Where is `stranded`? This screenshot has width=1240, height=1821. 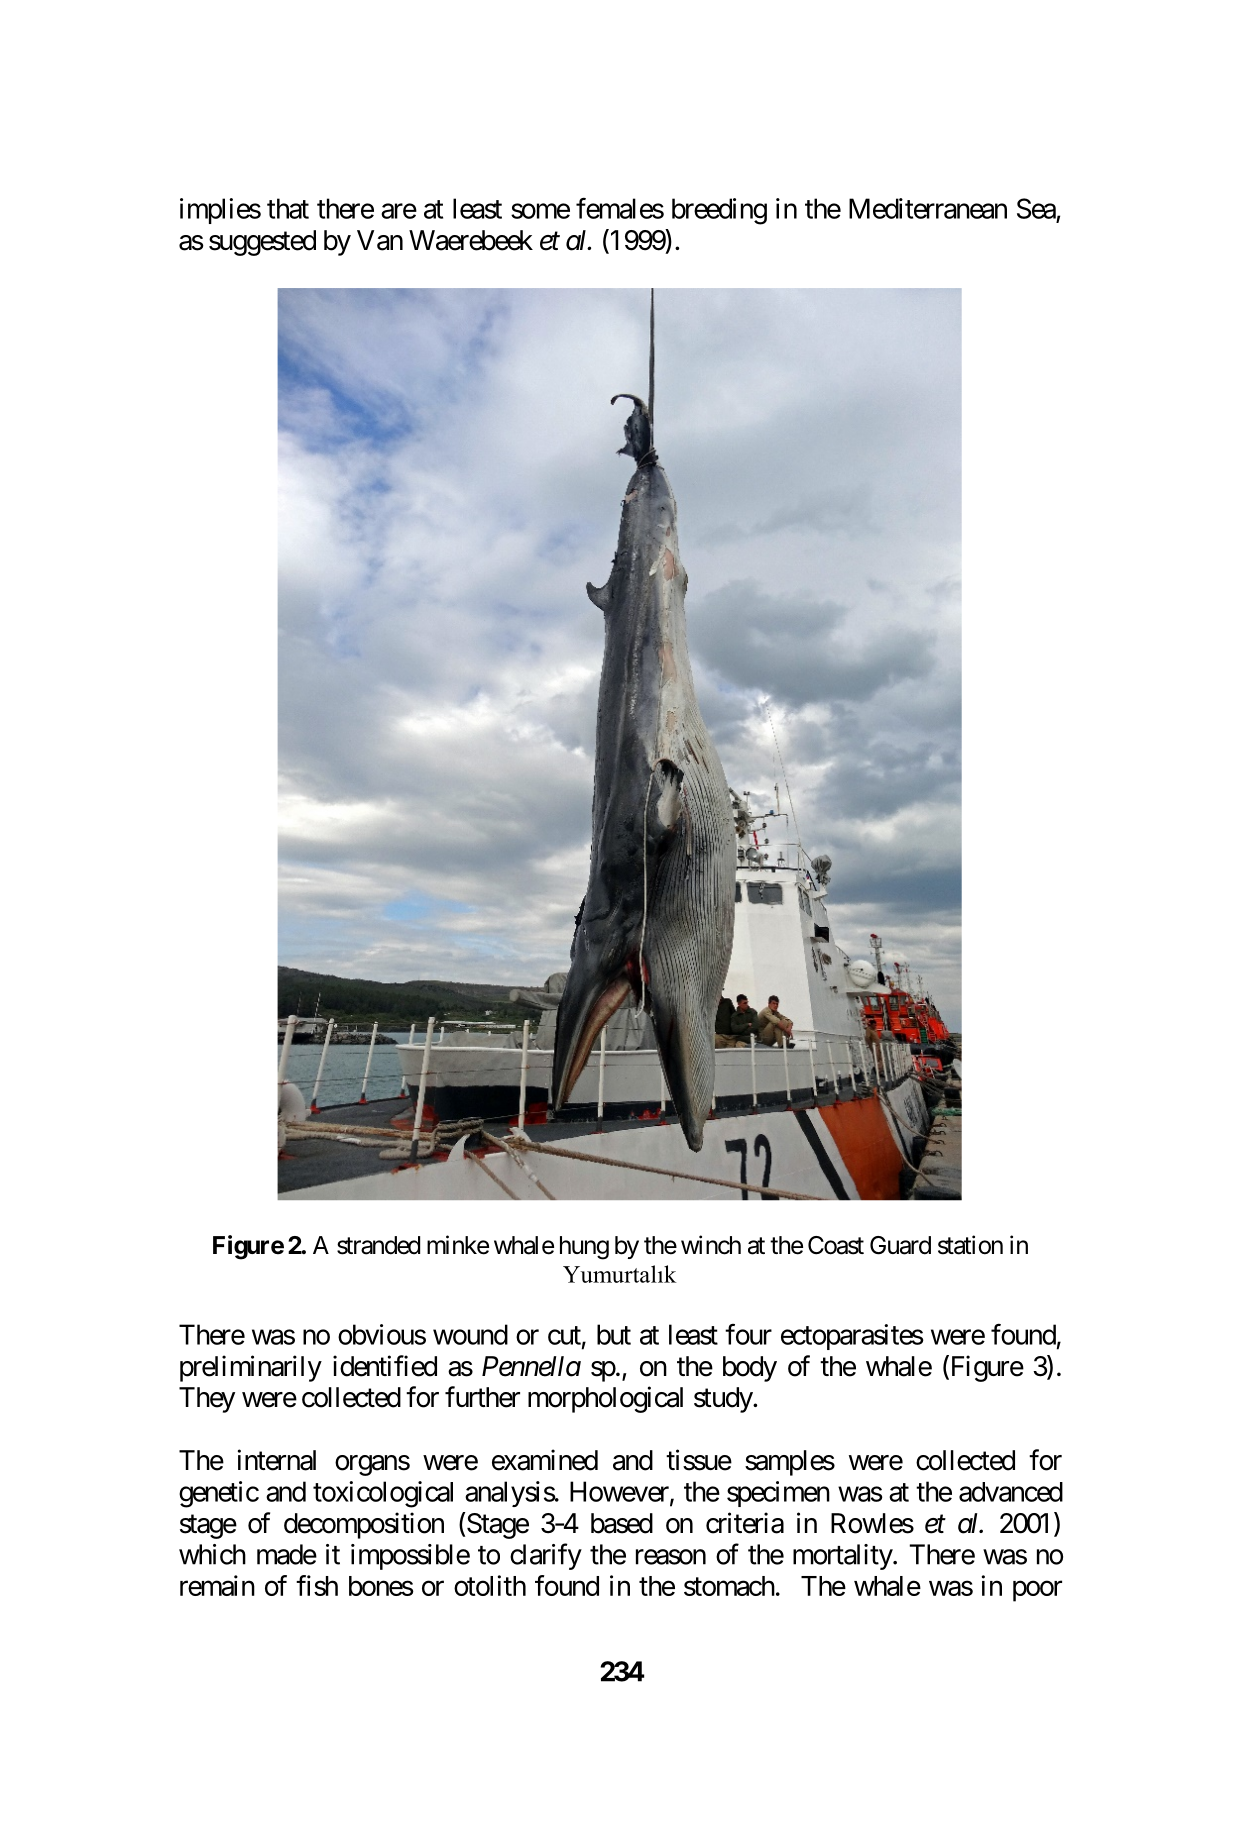 stranded is located at coordinates (378, 1245).
